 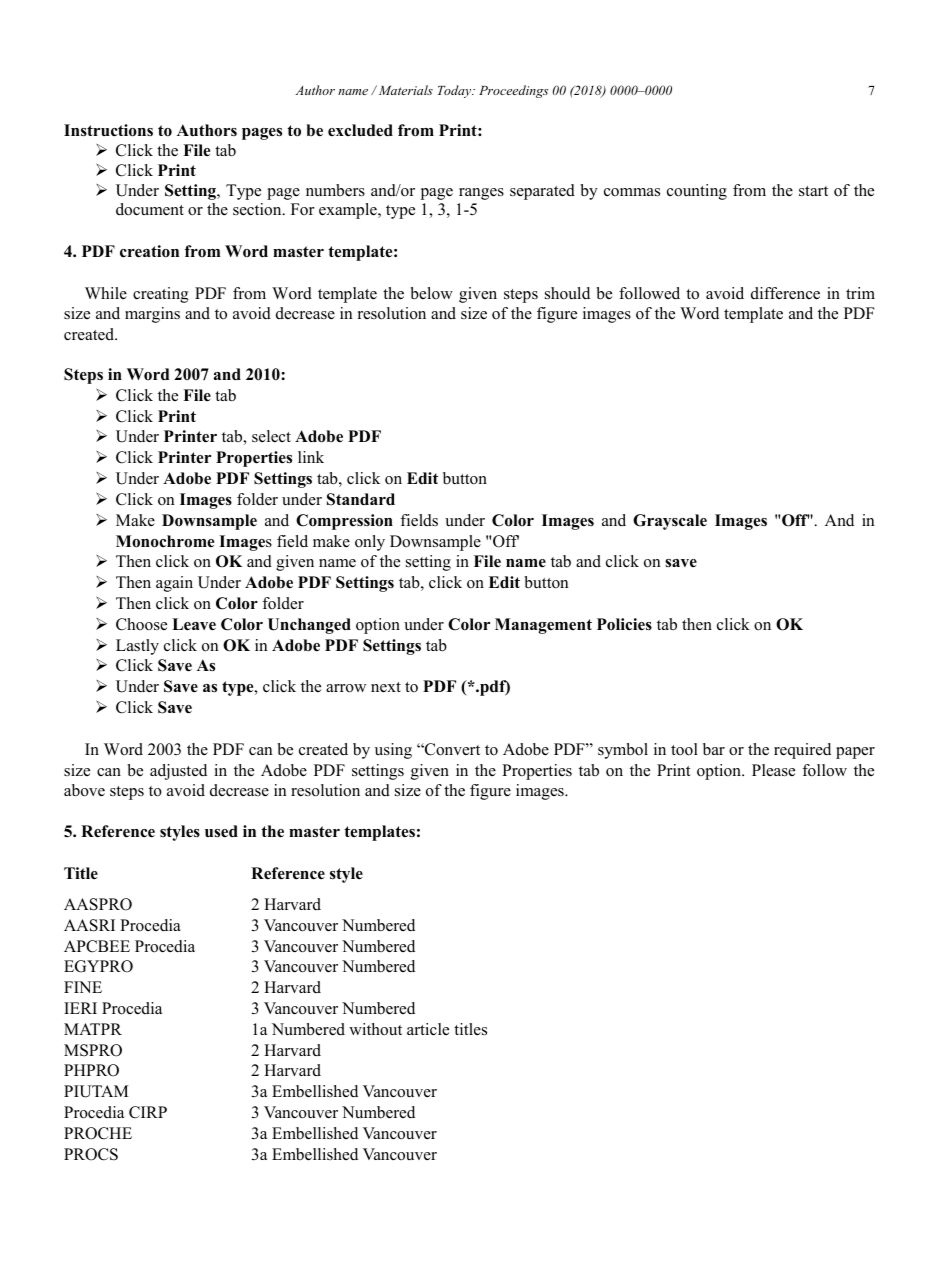 I want to click on Please, so click(x=773, y=770).
